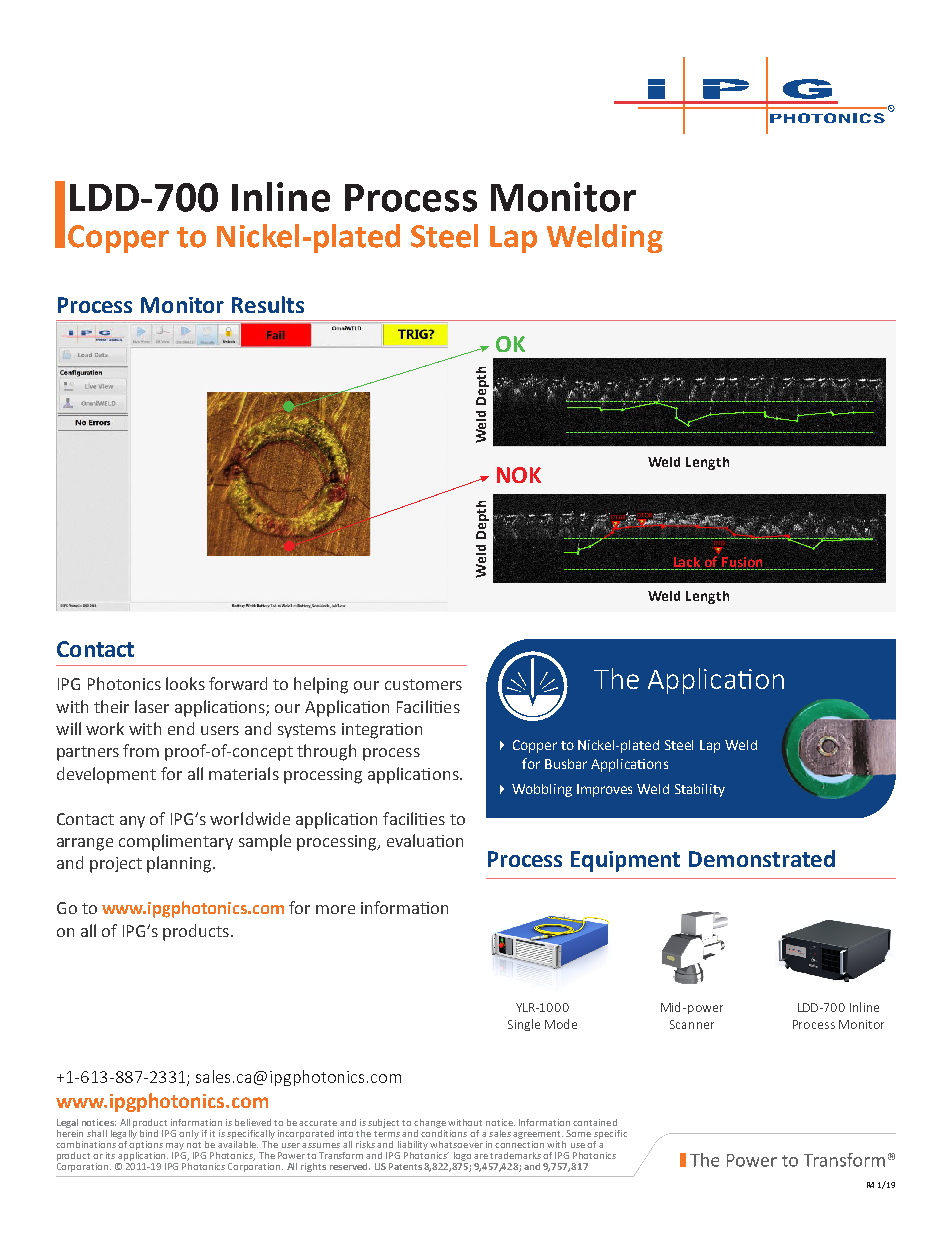 The width and height of the document is (952, 1233). Describe the element at coordinates (321, 685) in the document. I see `helping` at that location.
